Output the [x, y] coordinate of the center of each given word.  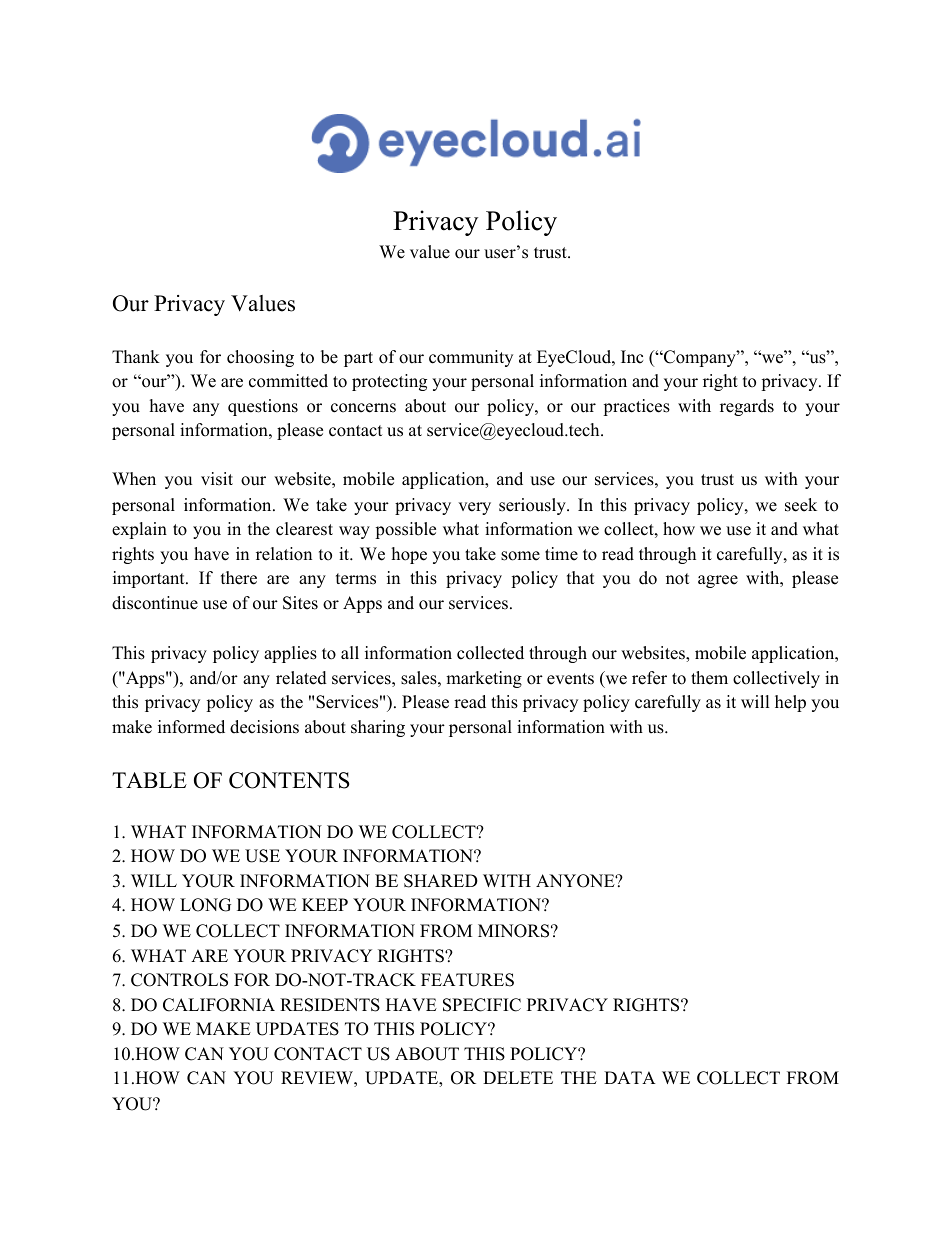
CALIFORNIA [219, 1005]
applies [290, 654]
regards [747, 407]
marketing [484, 679]
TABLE [149, 780]
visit [217, 479]
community [471, 358]
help [790, 703]
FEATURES [467, 980]
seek [801, 505]
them [709, 678]
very [474, 508]
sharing [378, 728]
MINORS [513, 931]
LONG [205, 905]
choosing [260, 358]
